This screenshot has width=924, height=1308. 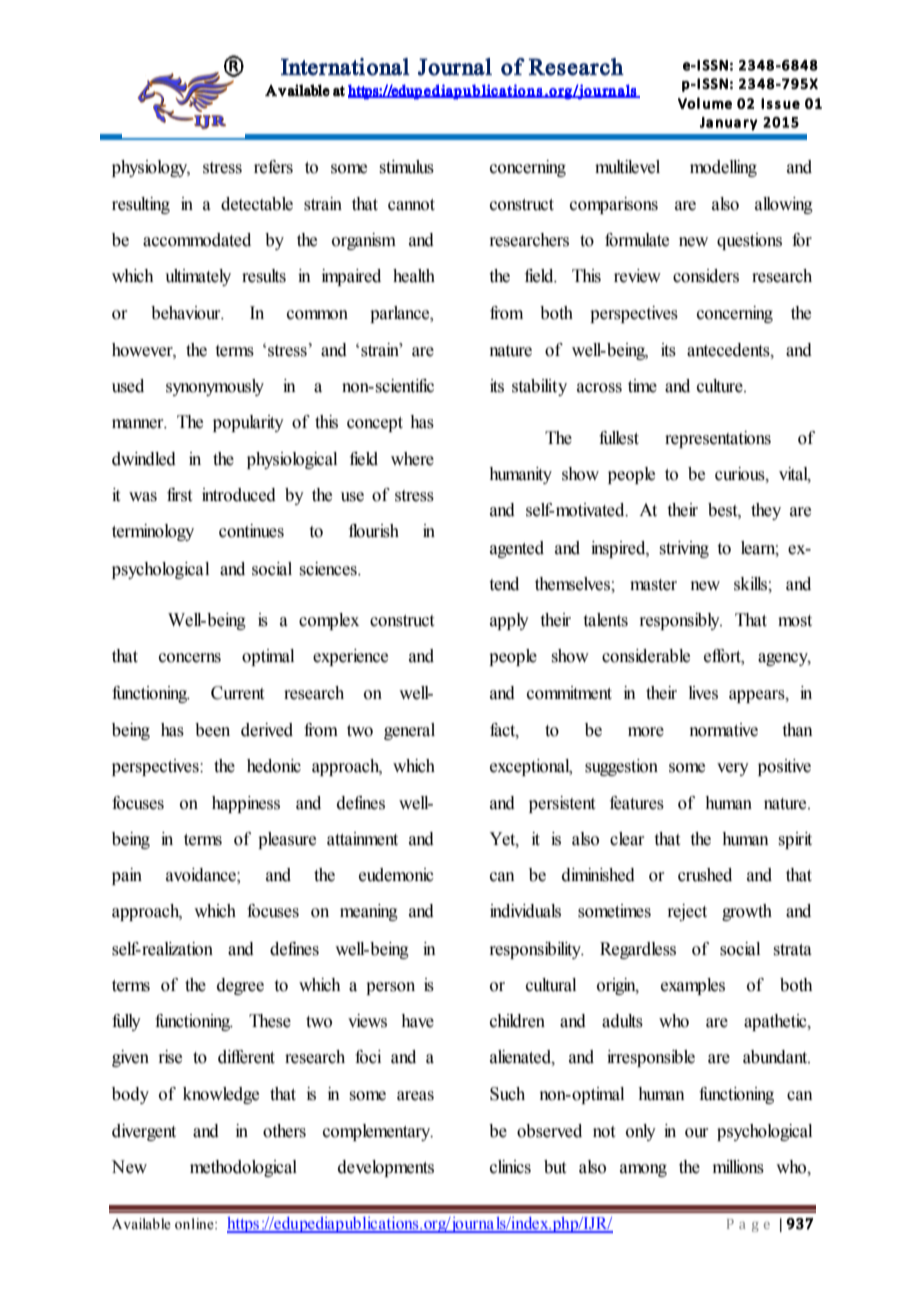 I want to click on first, so click(x=179, y=495).
